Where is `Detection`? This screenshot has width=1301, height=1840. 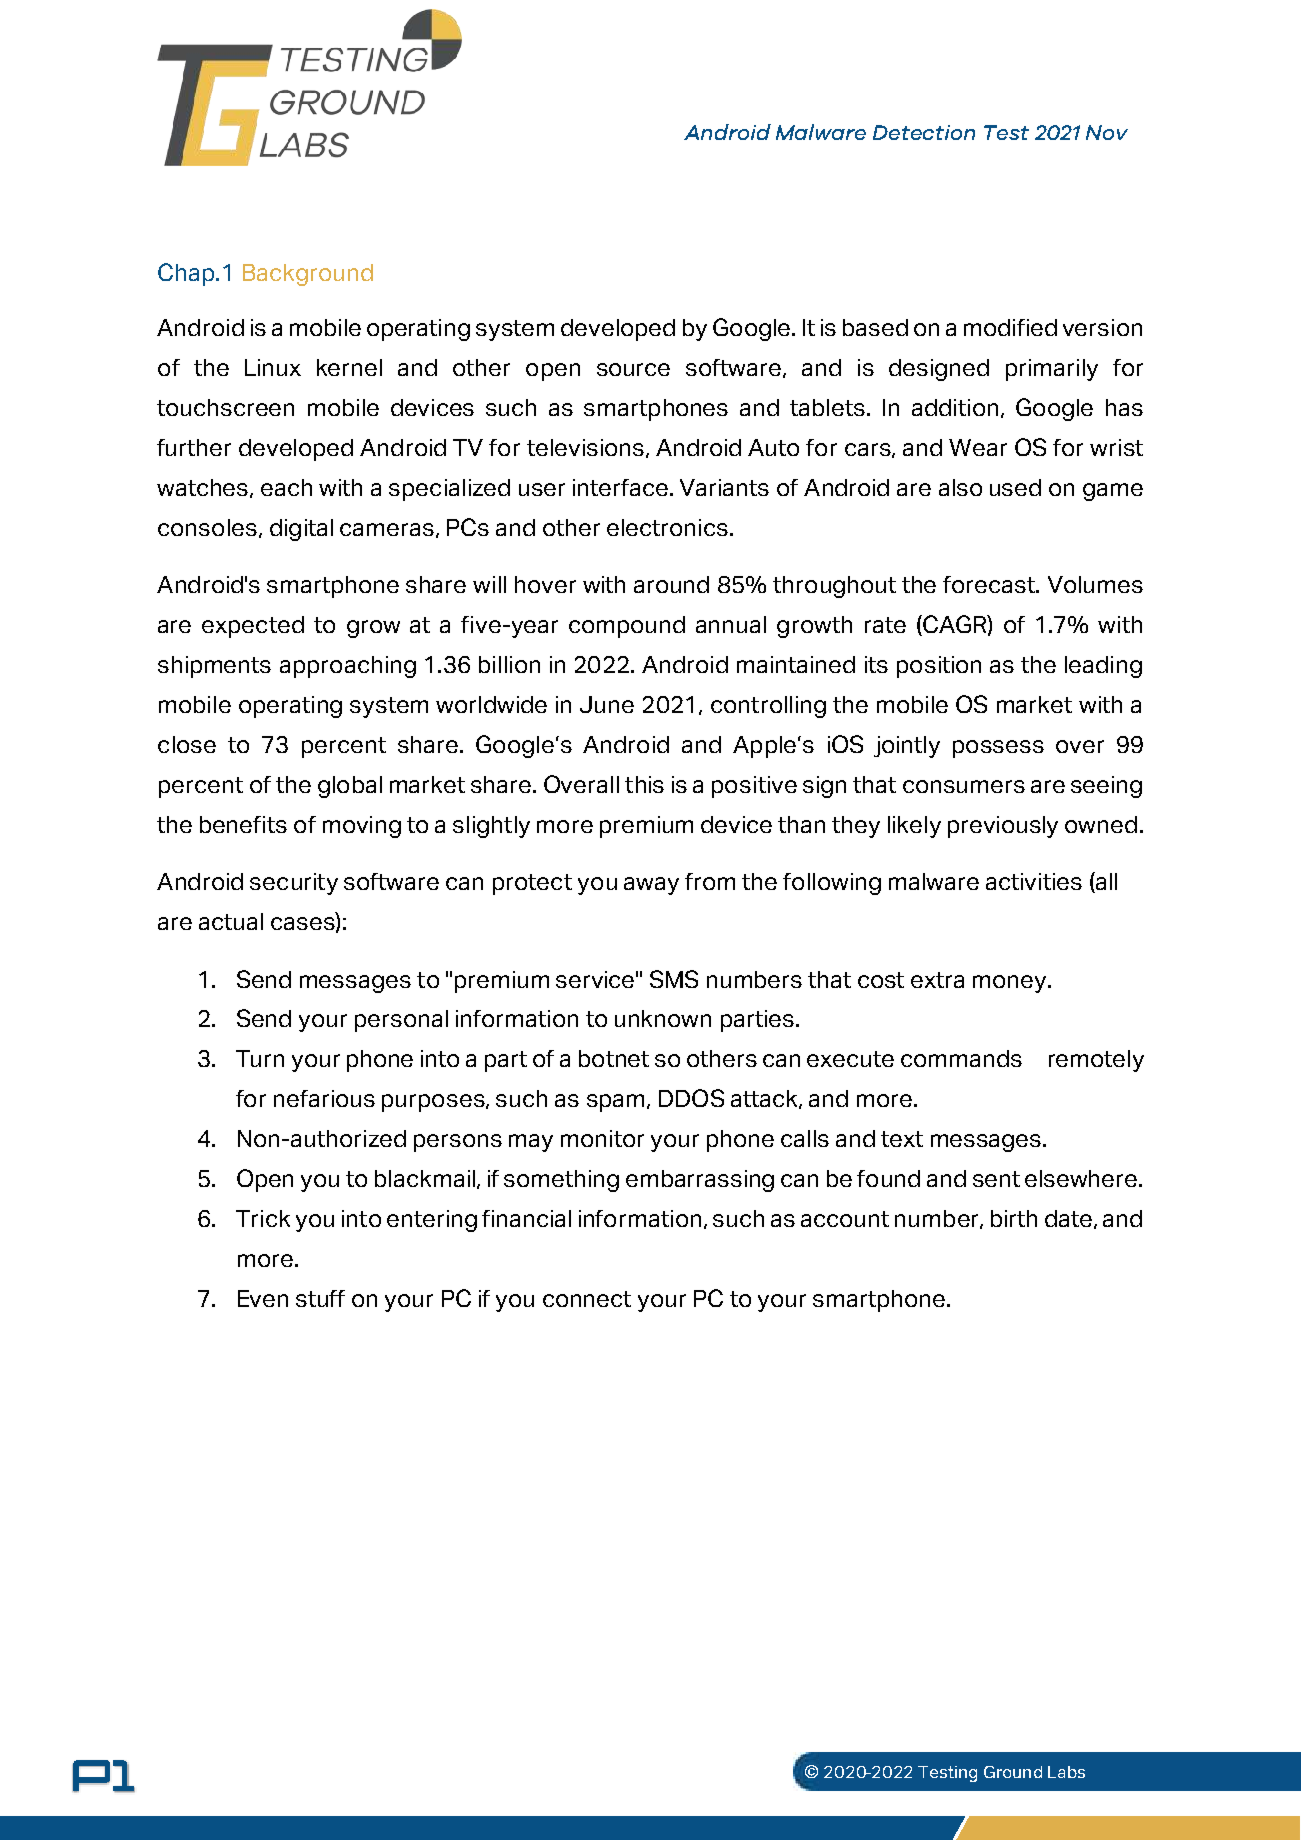 Detection is located at coordinates (924, 132).
